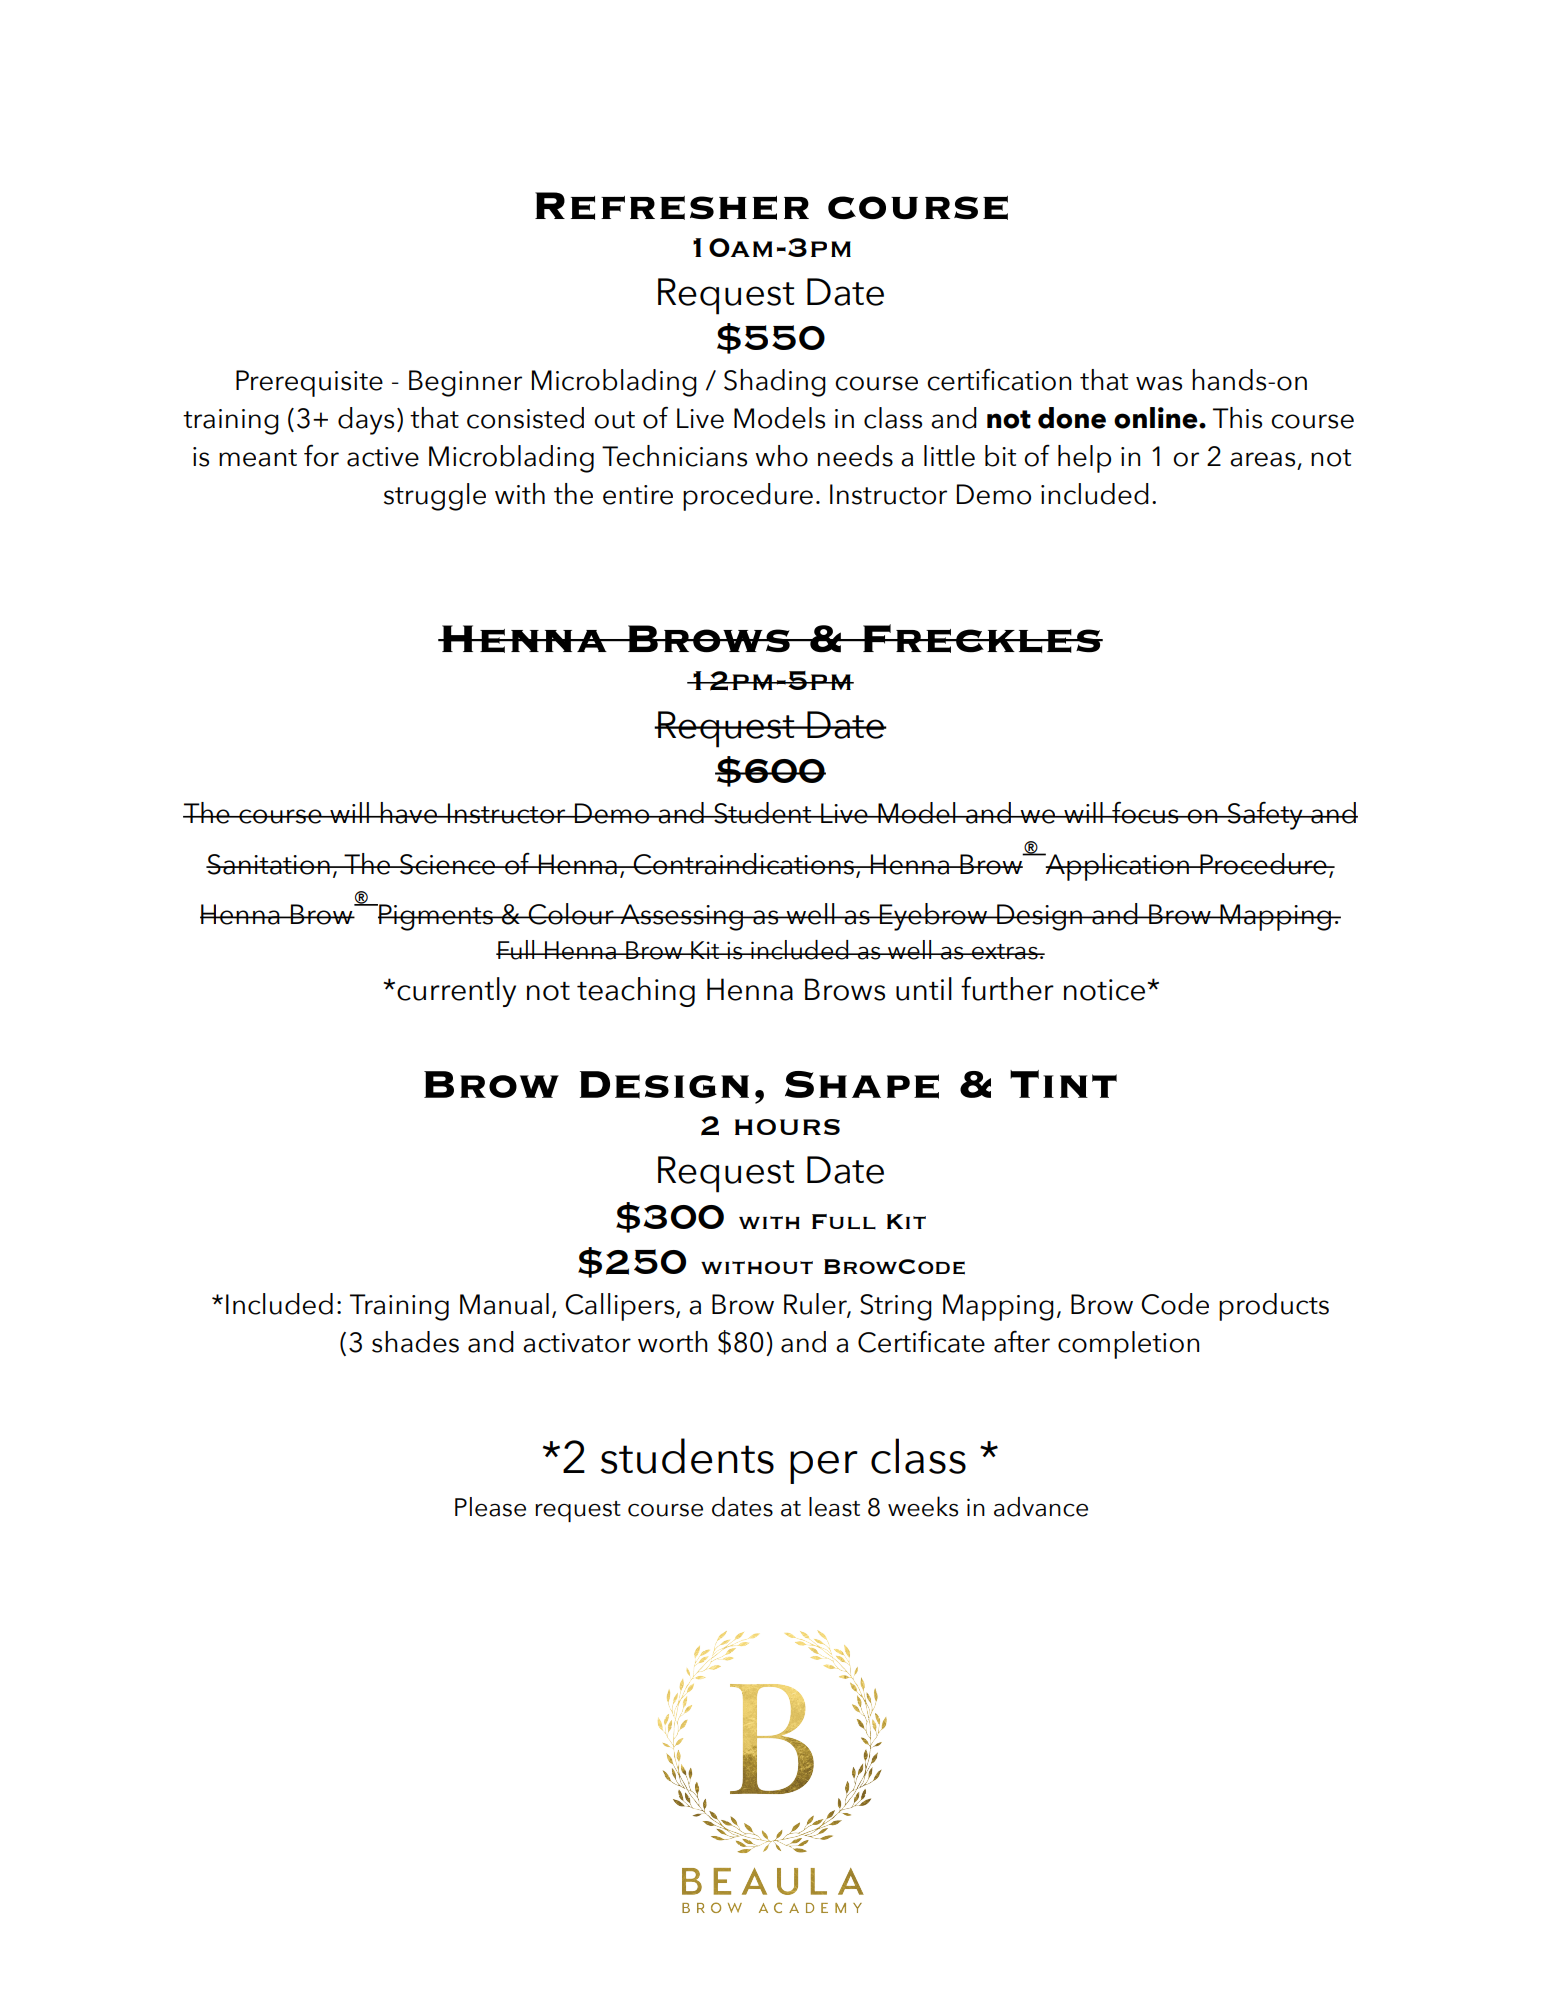 This screenshot has height=1994, width=1541. I want to click on Contraindications, so click(743, 864).
